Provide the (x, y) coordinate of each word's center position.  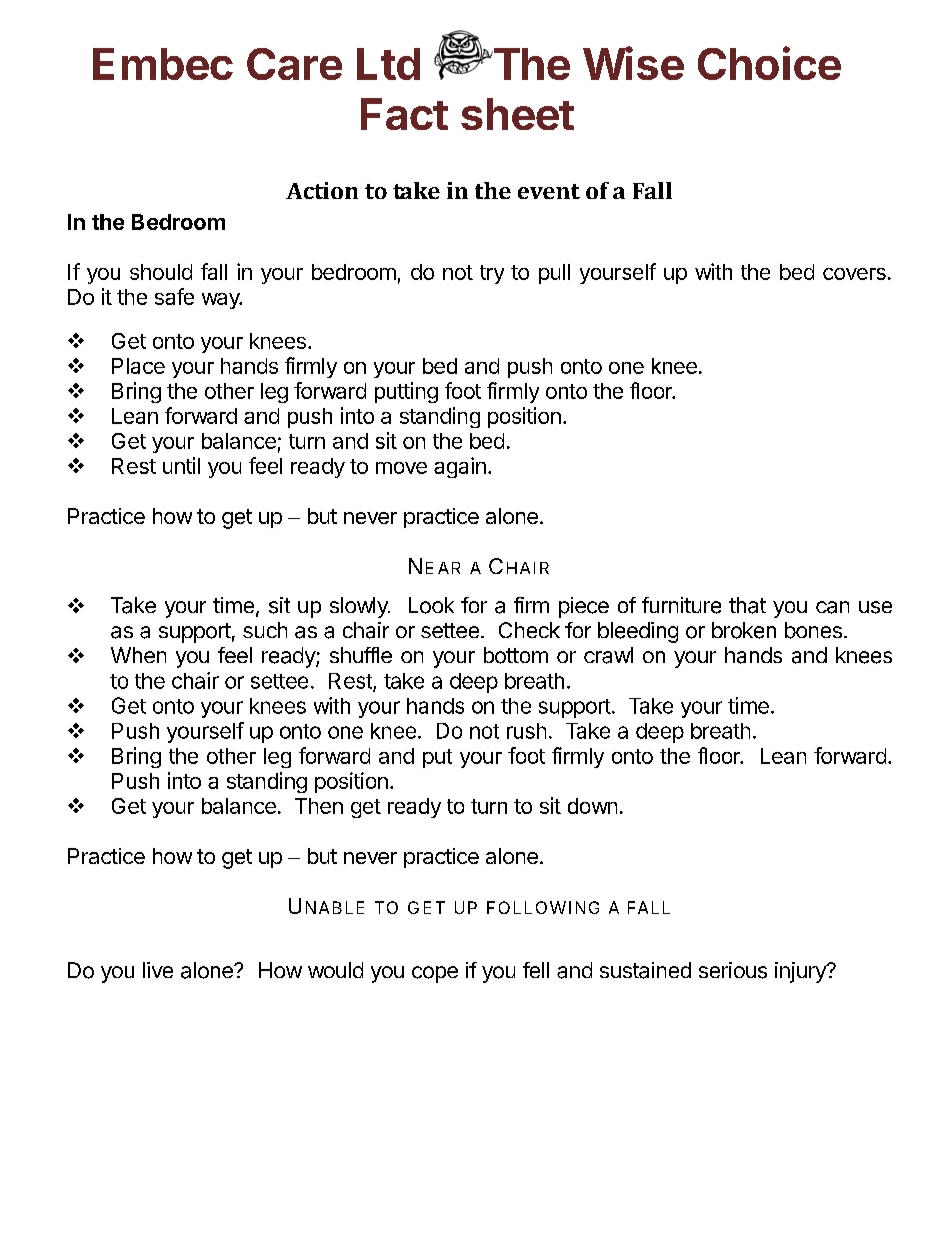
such (265, 630)
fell (536, 970)
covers (854, 274)
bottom (516, 655)
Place (138, 366)
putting (406, 392)
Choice (769, 63)
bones (813, 630)
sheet (517, 114)
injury (801, 972)
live (158, 970)
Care (294, 64)
